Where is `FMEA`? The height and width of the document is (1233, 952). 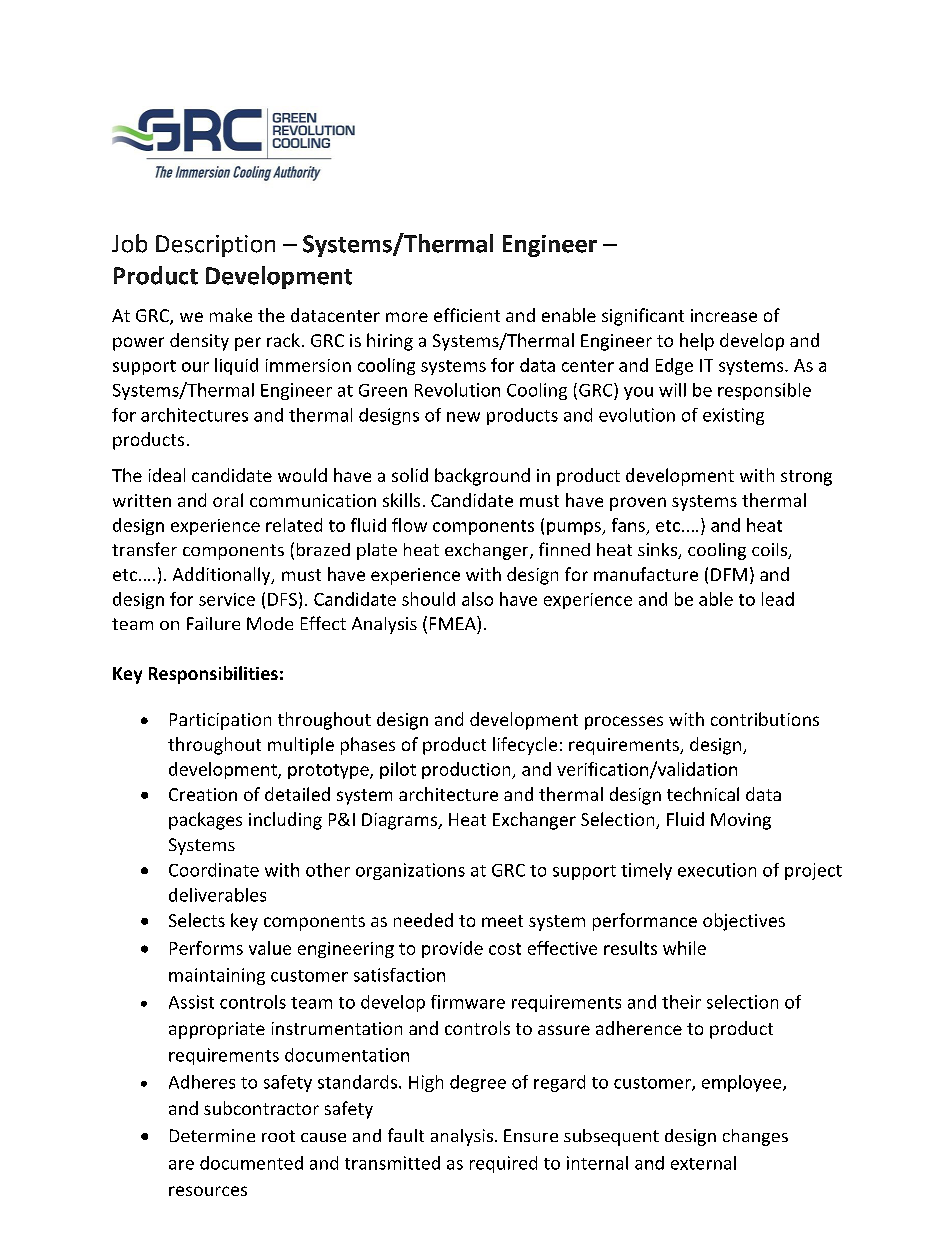 FMEA is located at coordinates (454, 623).
